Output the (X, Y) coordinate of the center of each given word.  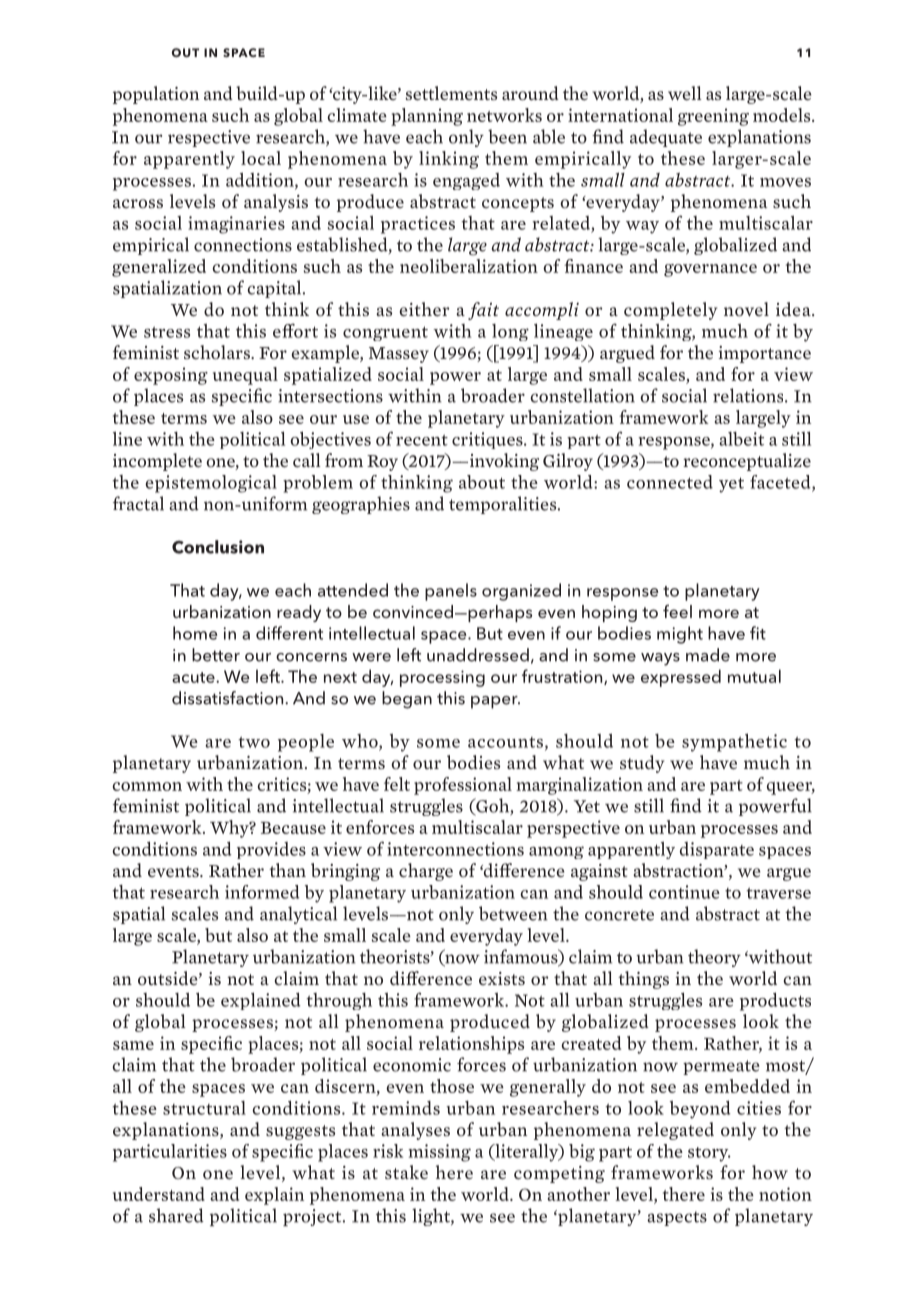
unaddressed (478, 655)
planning (427, 117)
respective (209, 138)
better (216, 655)
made (708, 655)
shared (176, 1215)
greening (713, 117)
